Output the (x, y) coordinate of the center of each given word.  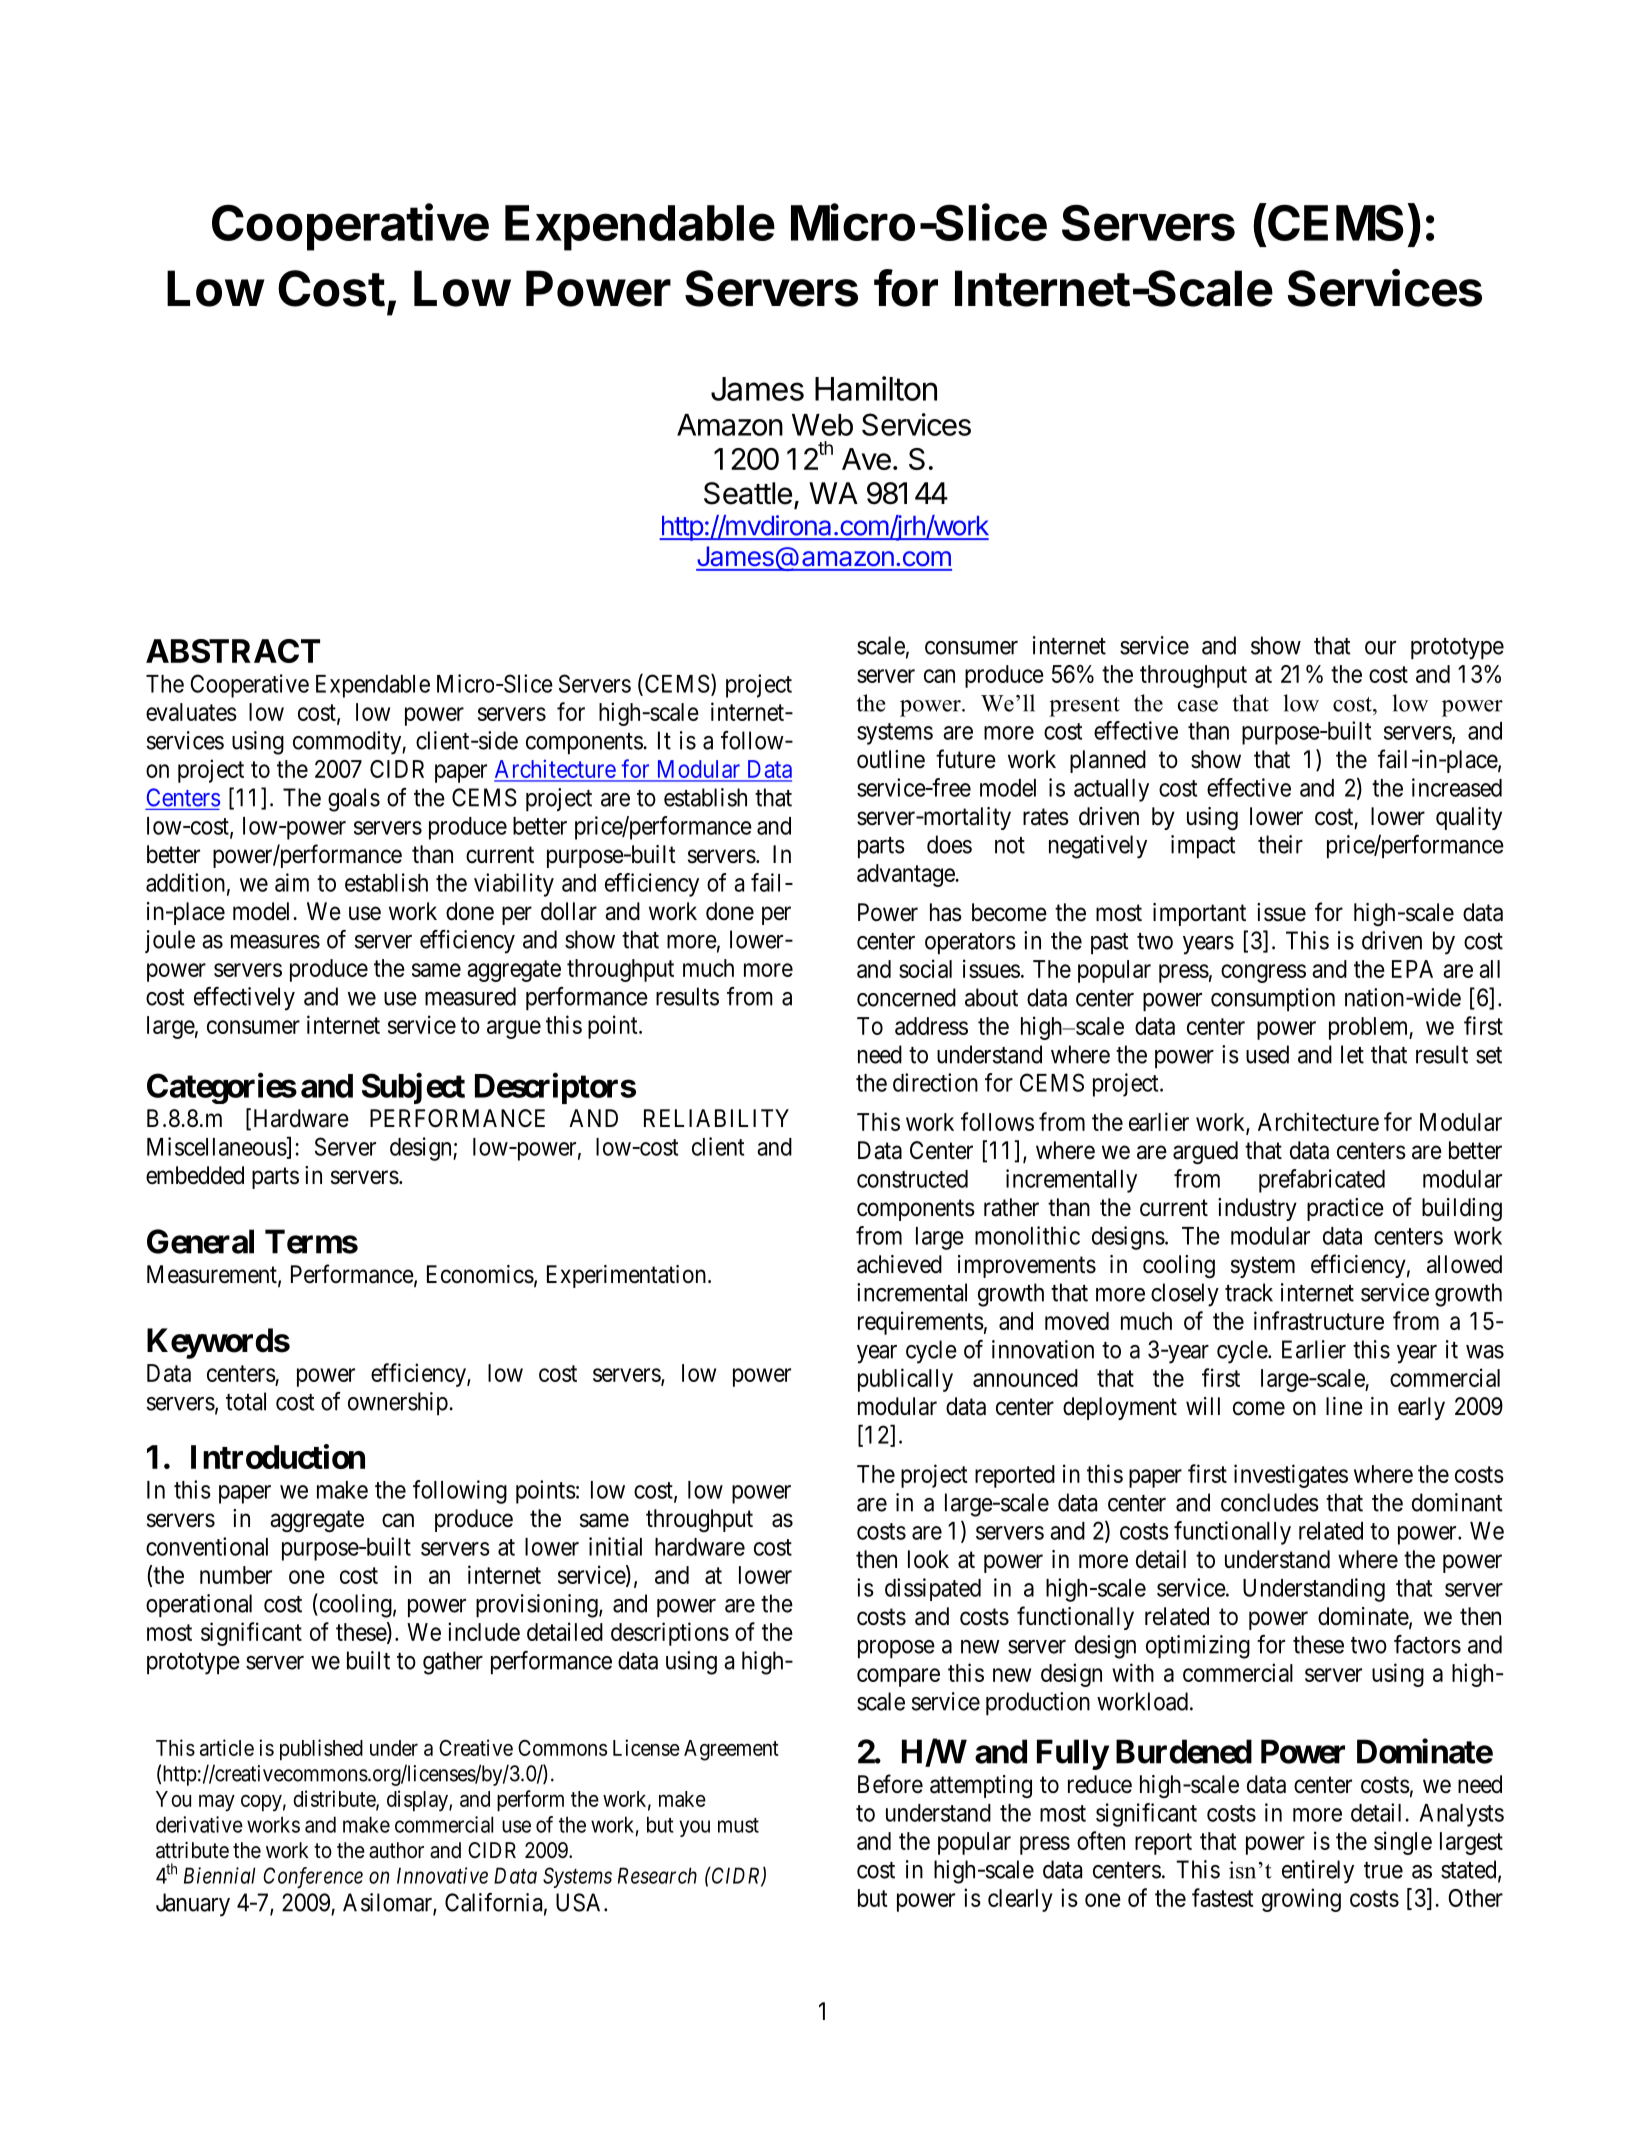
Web (822, 425)
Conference (313, 1877)
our (1380, 648)
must (738, 1825)
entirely (1318, 1872)
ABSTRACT (233, 651)
